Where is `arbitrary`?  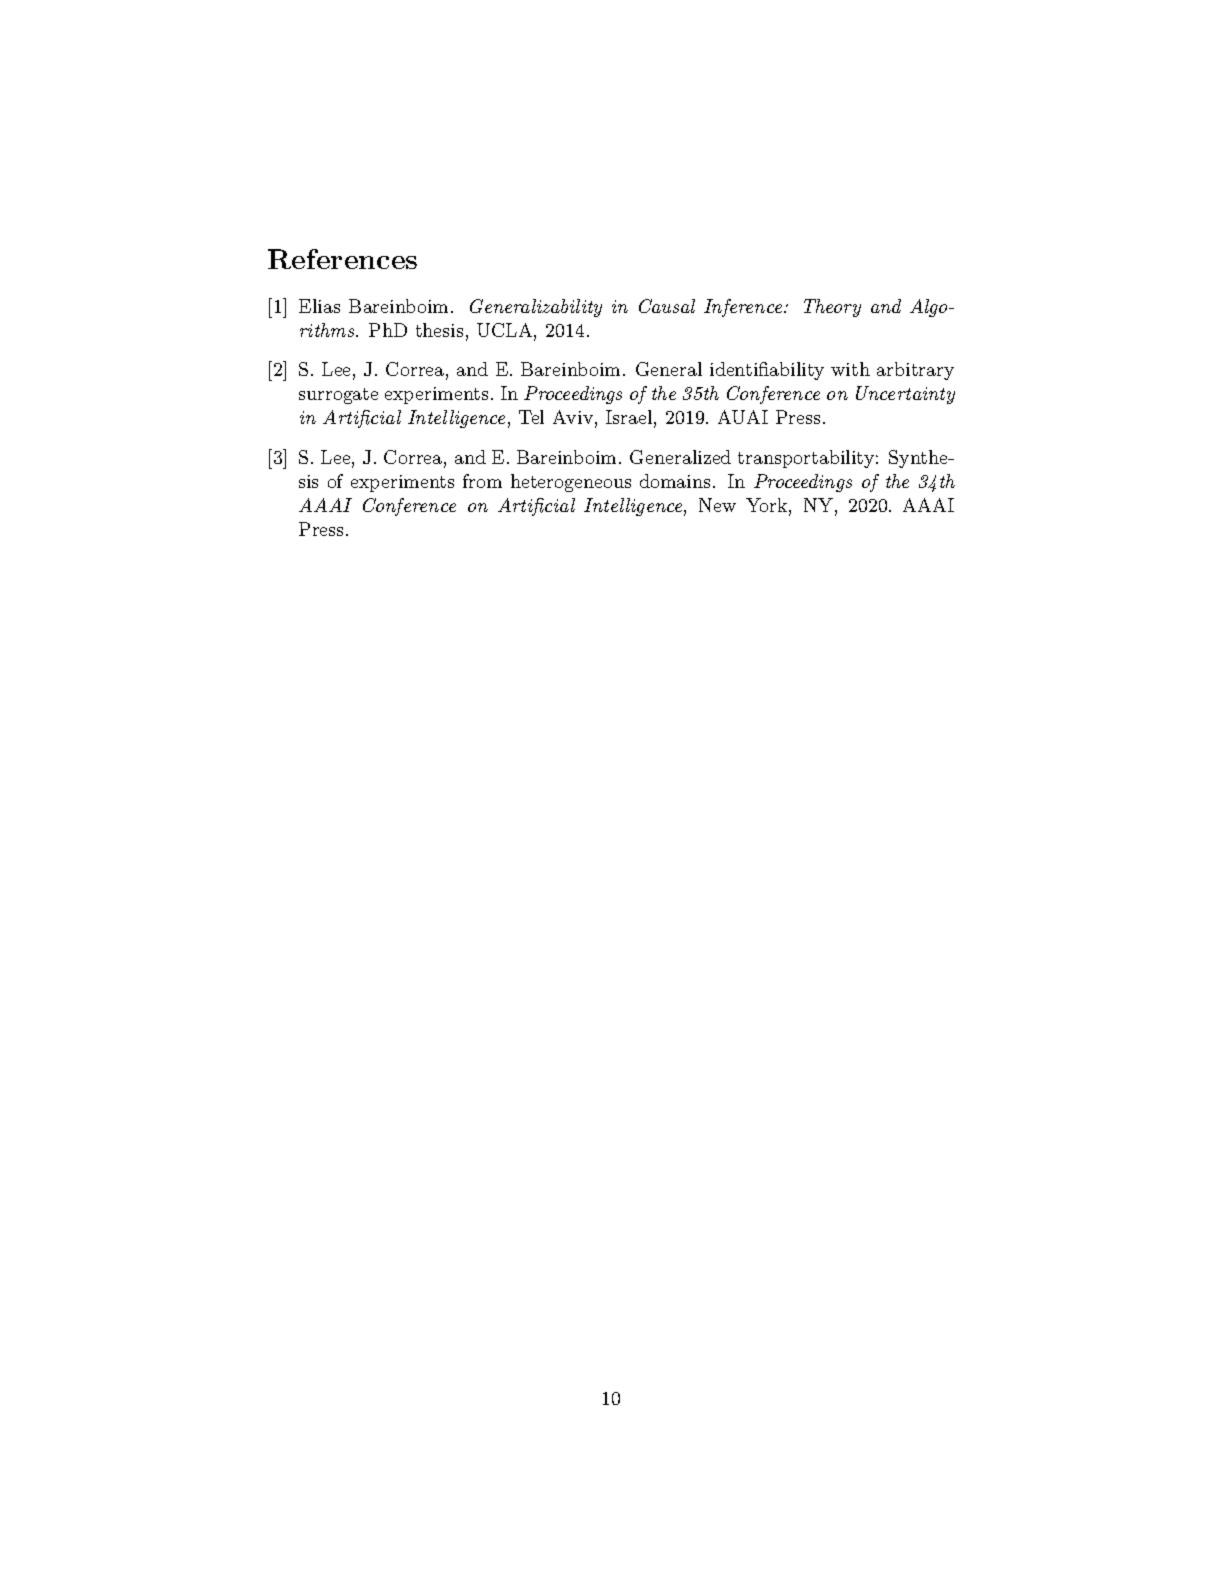
arbitrary is located at coordinates (915, 371).
